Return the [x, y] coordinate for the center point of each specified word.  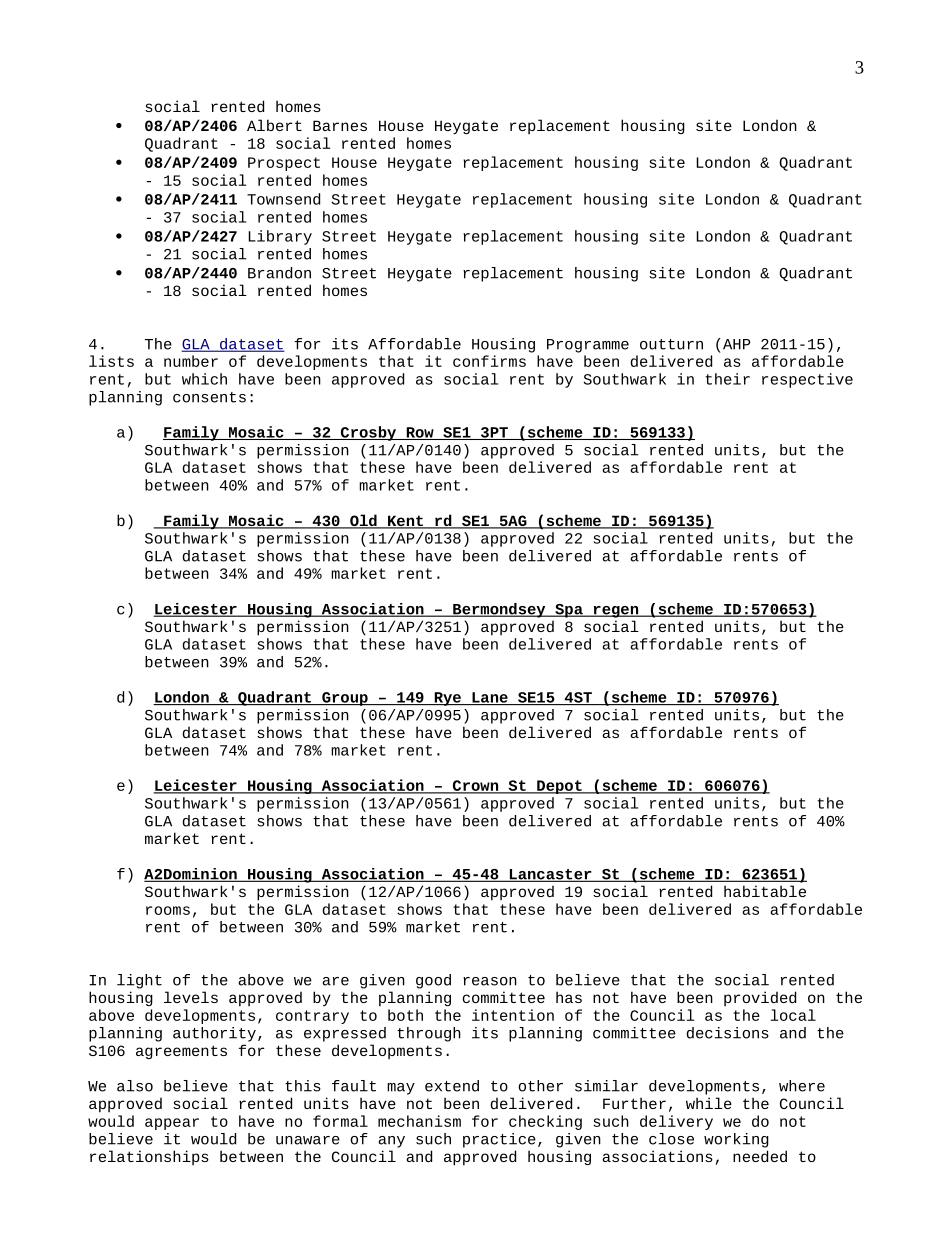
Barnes [340, 125]
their [727, 379]
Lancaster [550, 875]
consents [209, 397]
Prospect [284, 164]
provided [760, 998]
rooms [168, 910]
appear [172, 1124]
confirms [489, 361]
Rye [447, 699]
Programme [588, 346]
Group [345, 699]
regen [616, 612]
